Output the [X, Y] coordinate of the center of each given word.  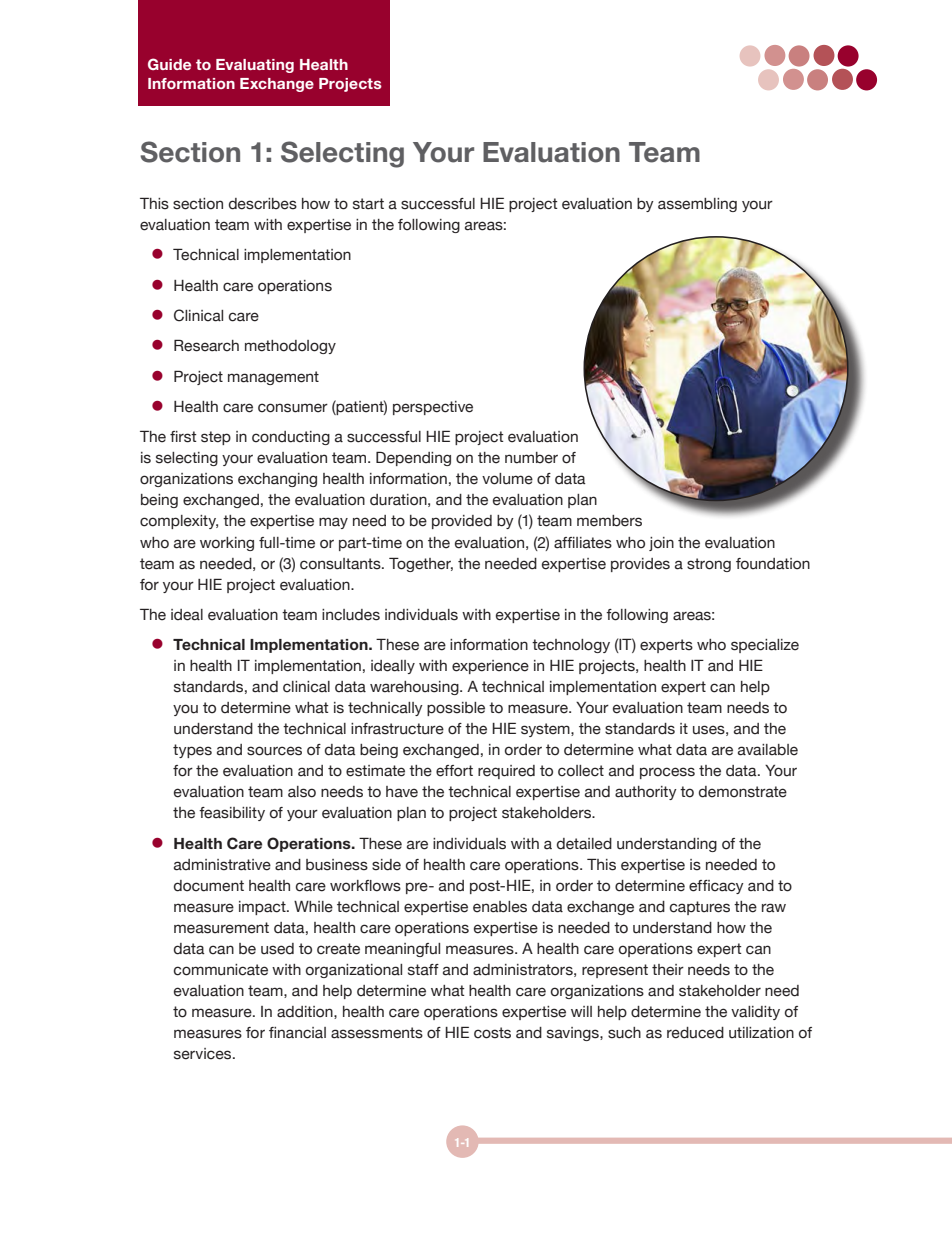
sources [274, 751]
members [609, 521]
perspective [433, 408]
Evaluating [255, 66]
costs [492, 1033]
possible [456, 709]
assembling [697, 205]
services [204, 1054]
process [667, 773]
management [273, 378]
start [368, 204]
